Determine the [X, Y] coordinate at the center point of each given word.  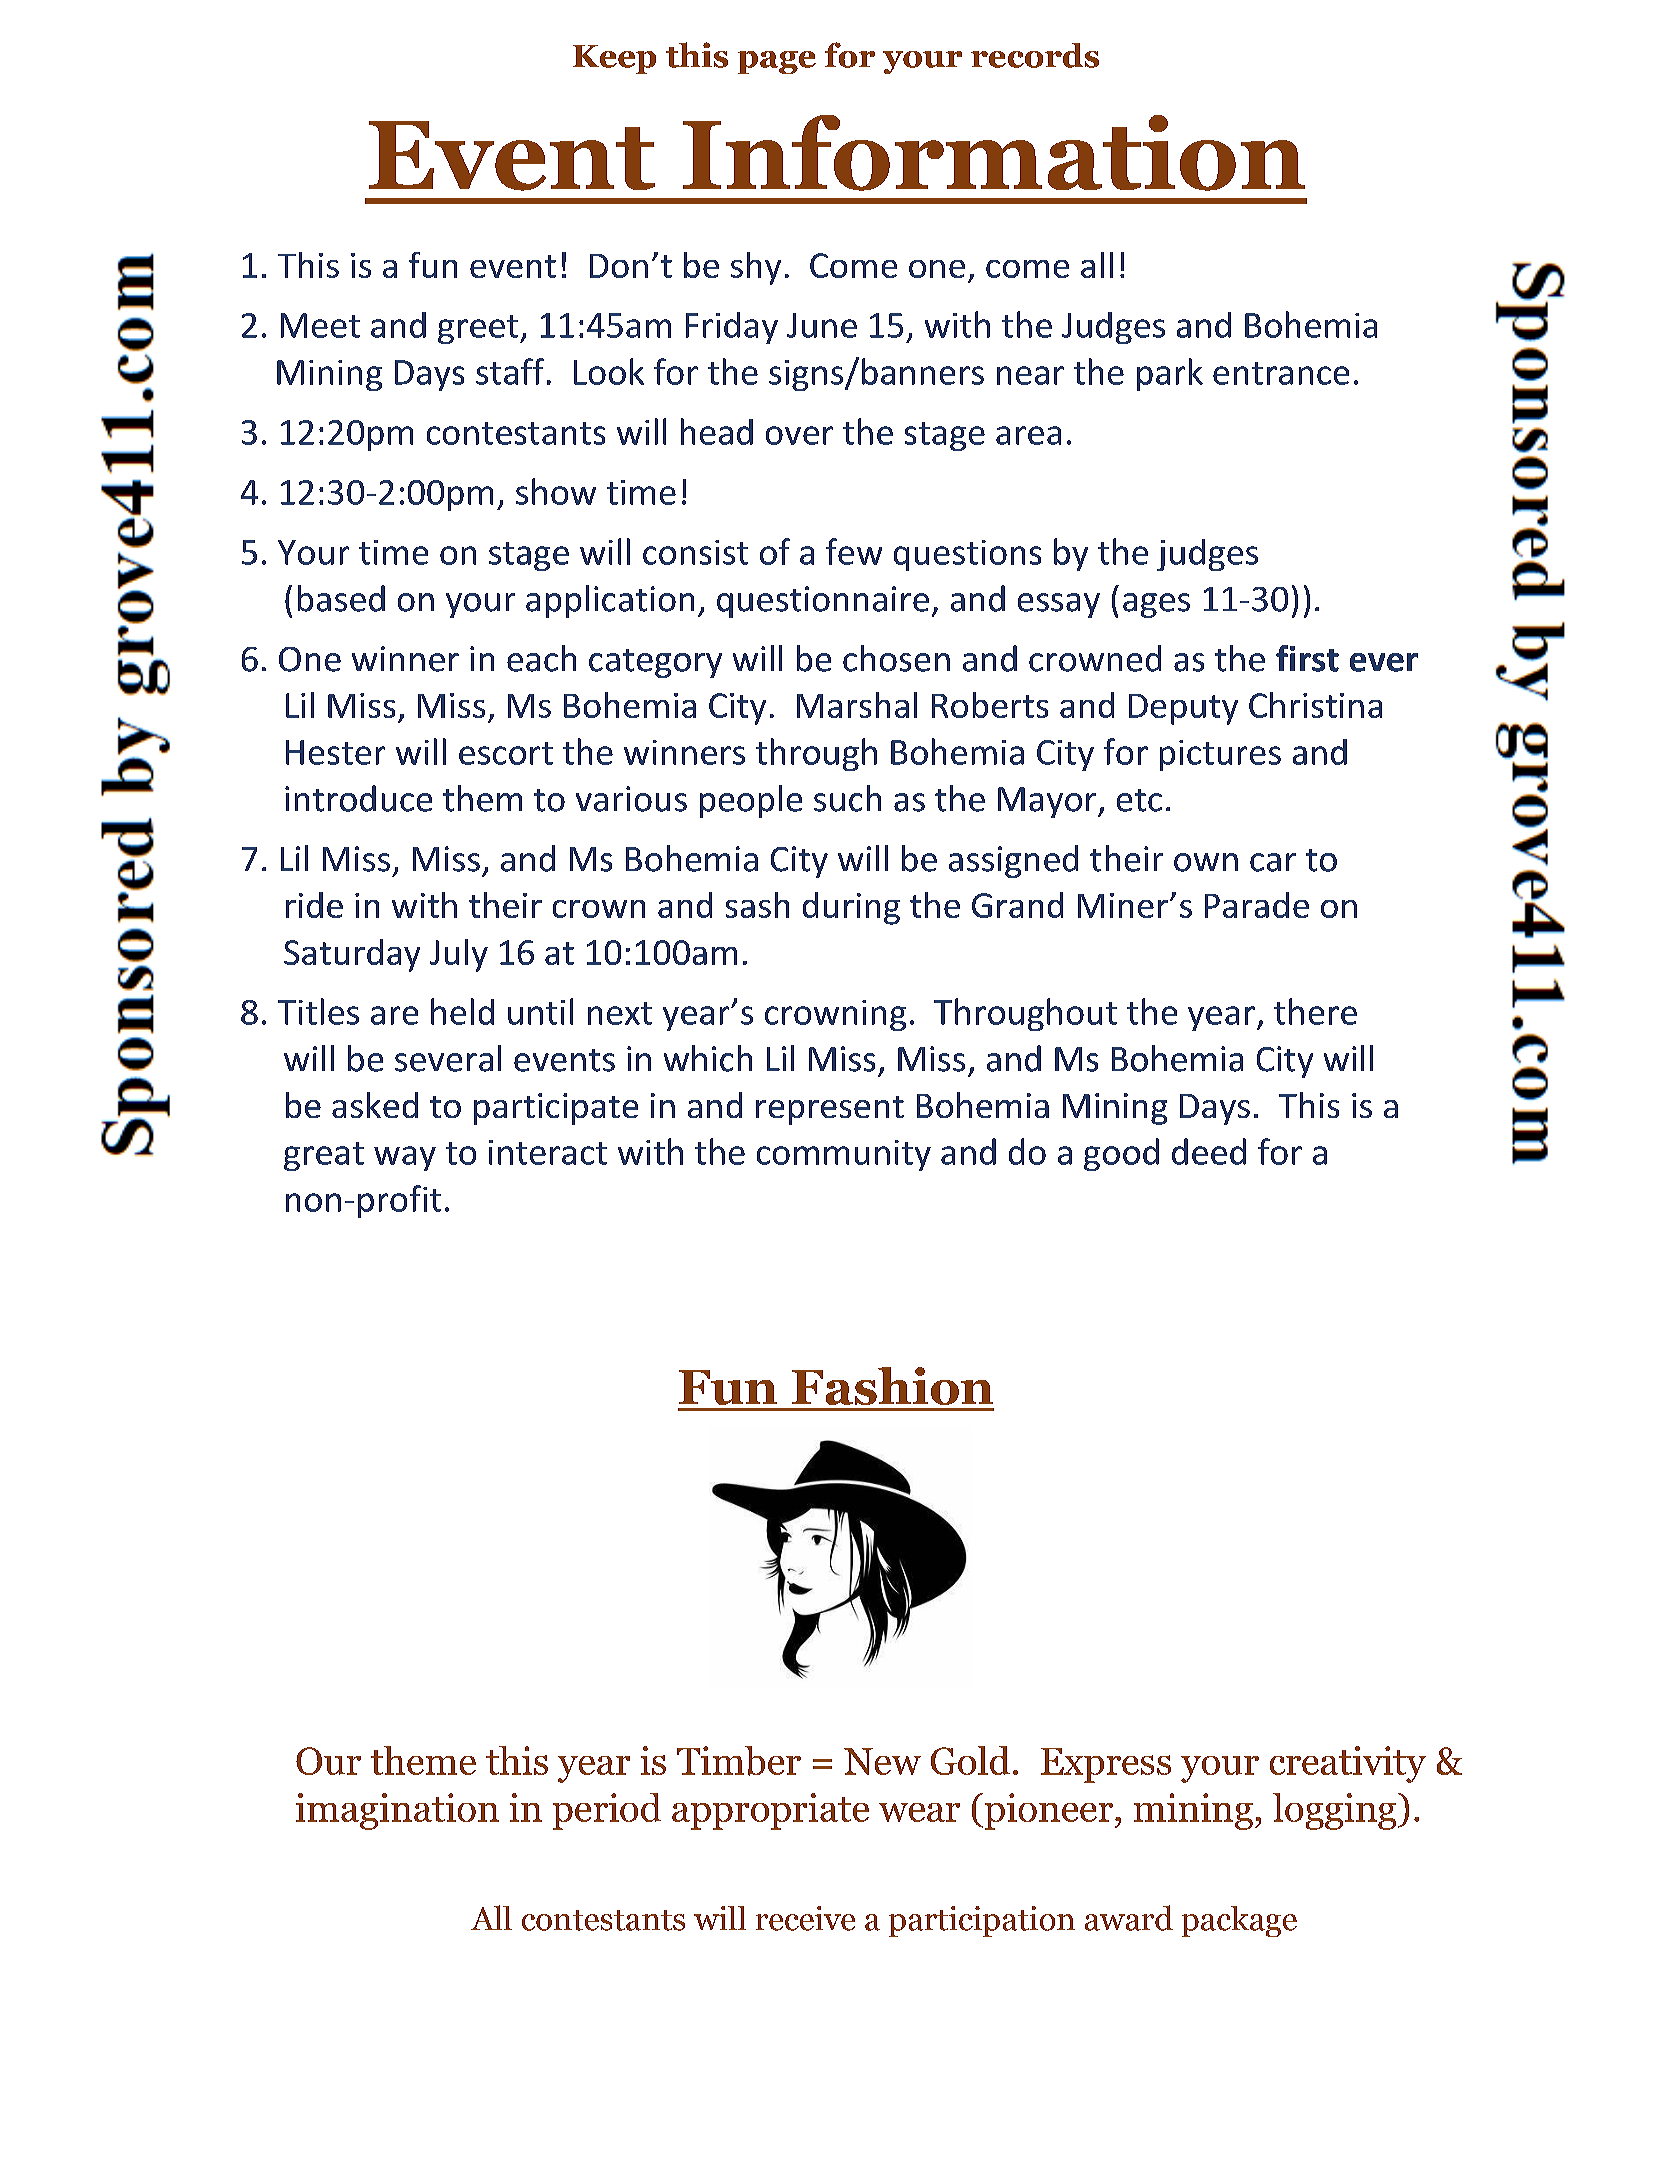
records [1035, 55]
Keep [614, 59]
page [777, 62]
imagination [397, 1811]
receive [805, 1918]
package [1239, 1921]
